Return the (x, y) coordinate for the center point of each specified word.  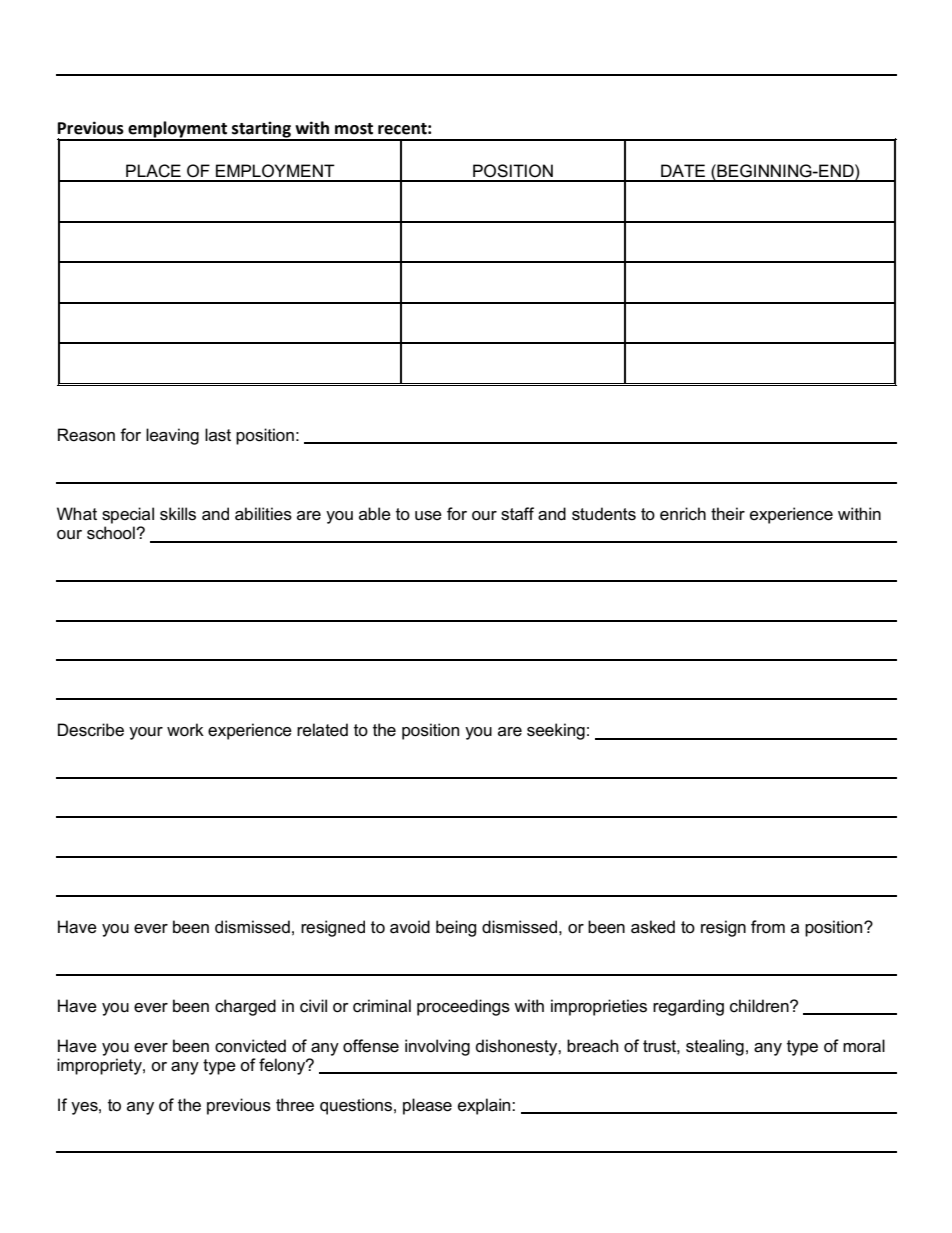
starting (261, 130)
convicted (250, 1046)
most (354, 129)
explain (485, 1106)
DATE (683, 170)
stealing (715, 1047)
